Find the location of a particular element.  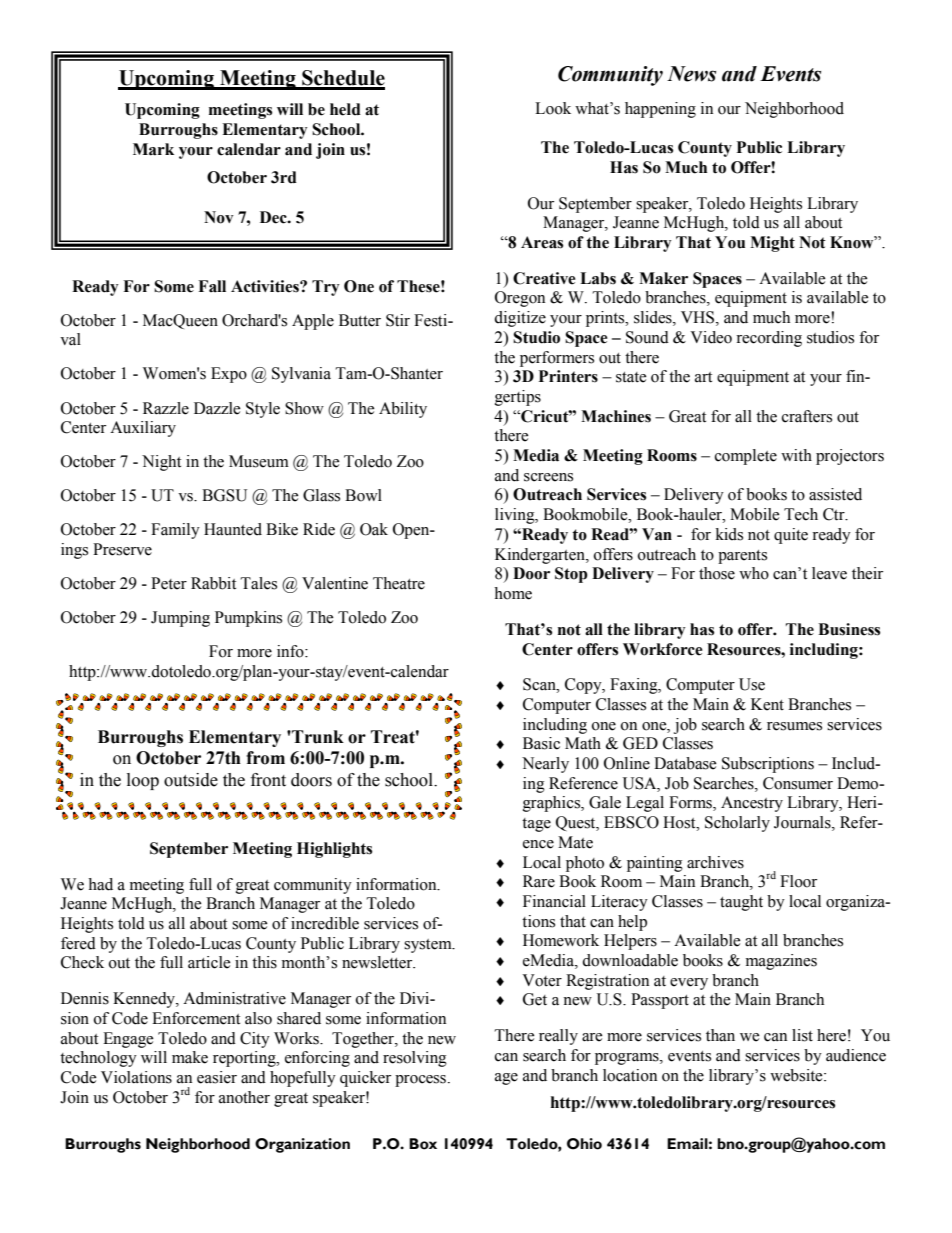

Nearly is located at coordinates (545, 765).
